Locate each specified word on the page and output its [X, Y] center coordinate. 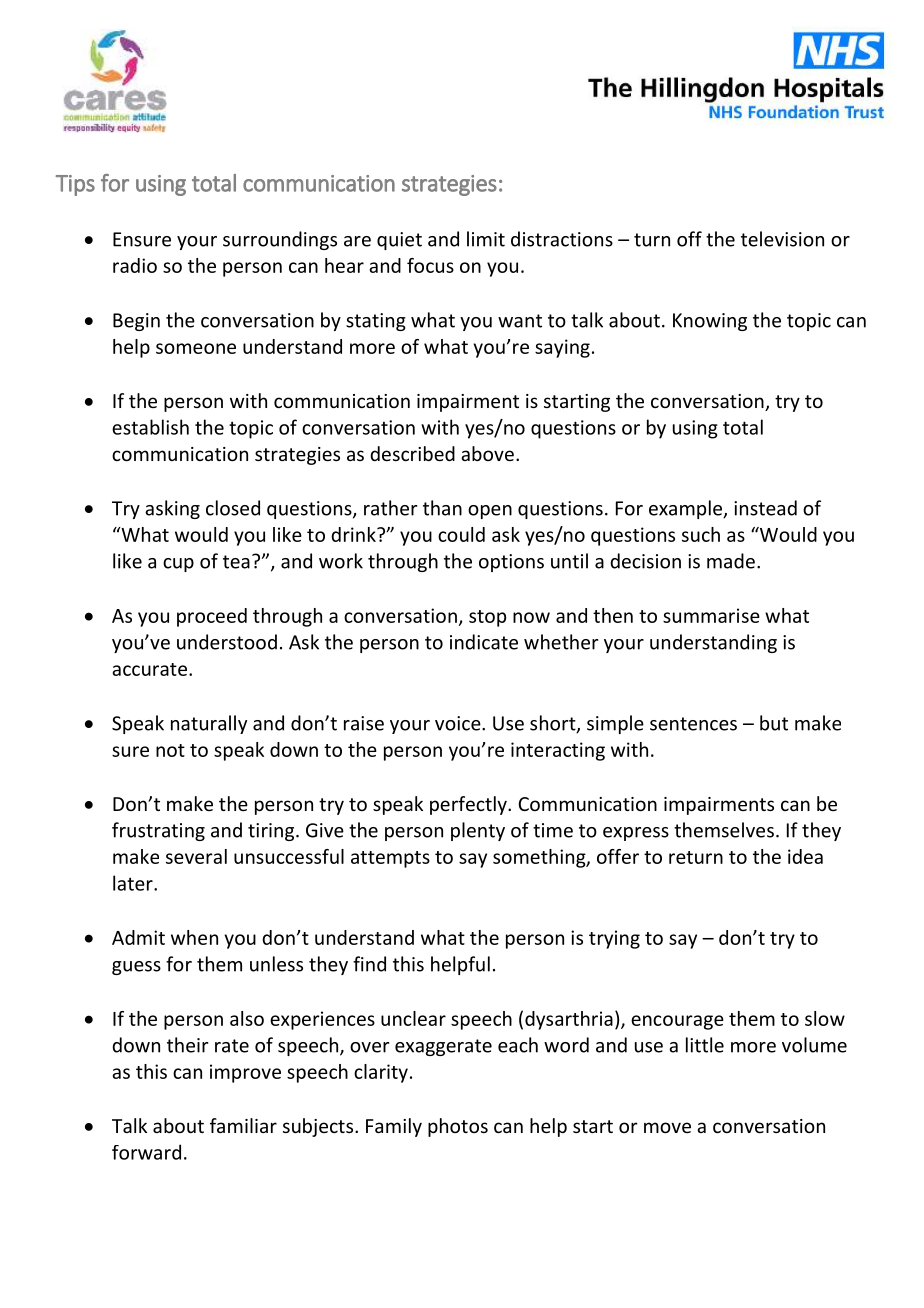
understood [227, 642]
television [782, 239]
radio [135, 265]
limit [486, 239]
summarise [711, 615]
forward [146, 1152]
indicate [484, 642]
